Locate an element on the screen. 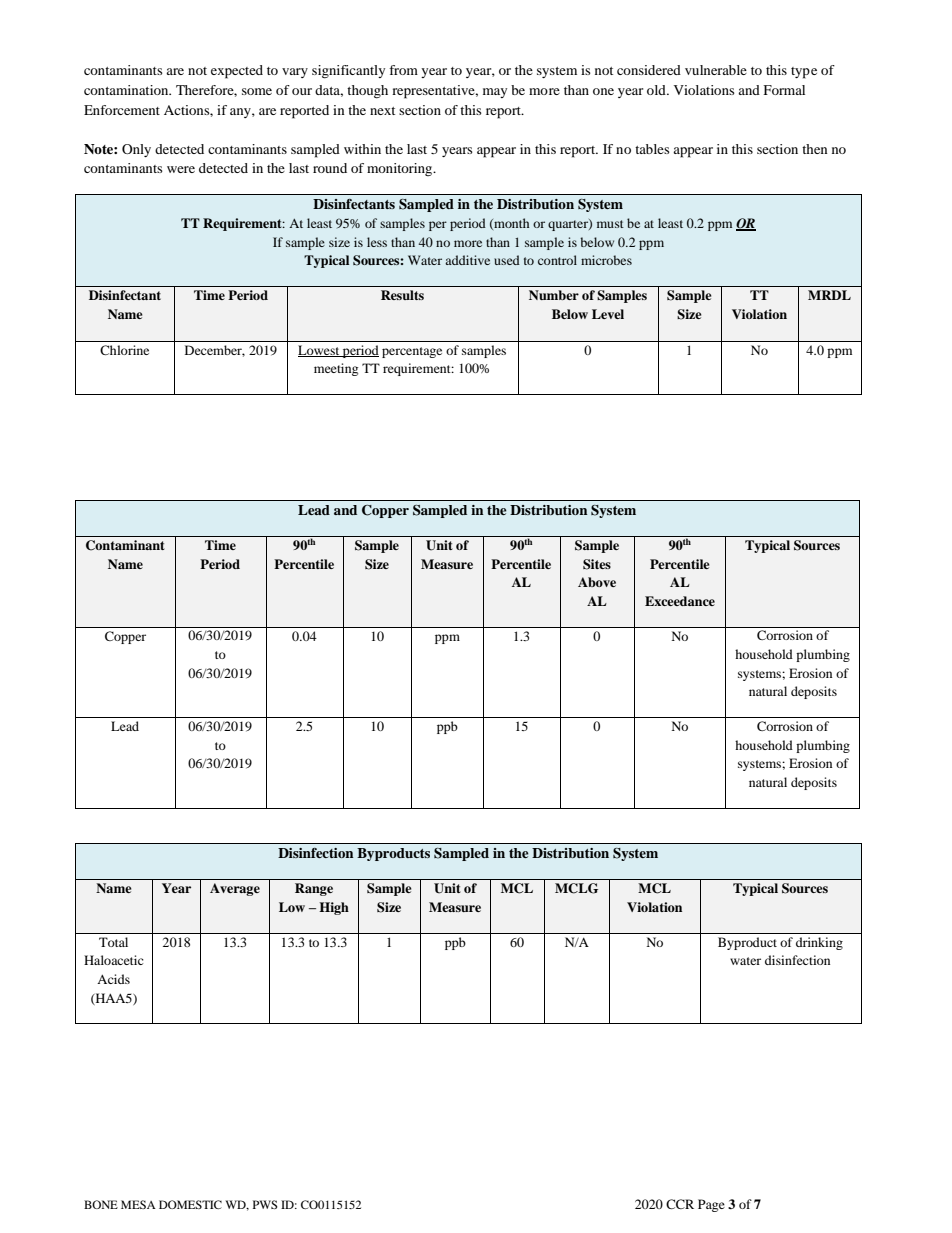  may is located at coordinates (495, 93).
